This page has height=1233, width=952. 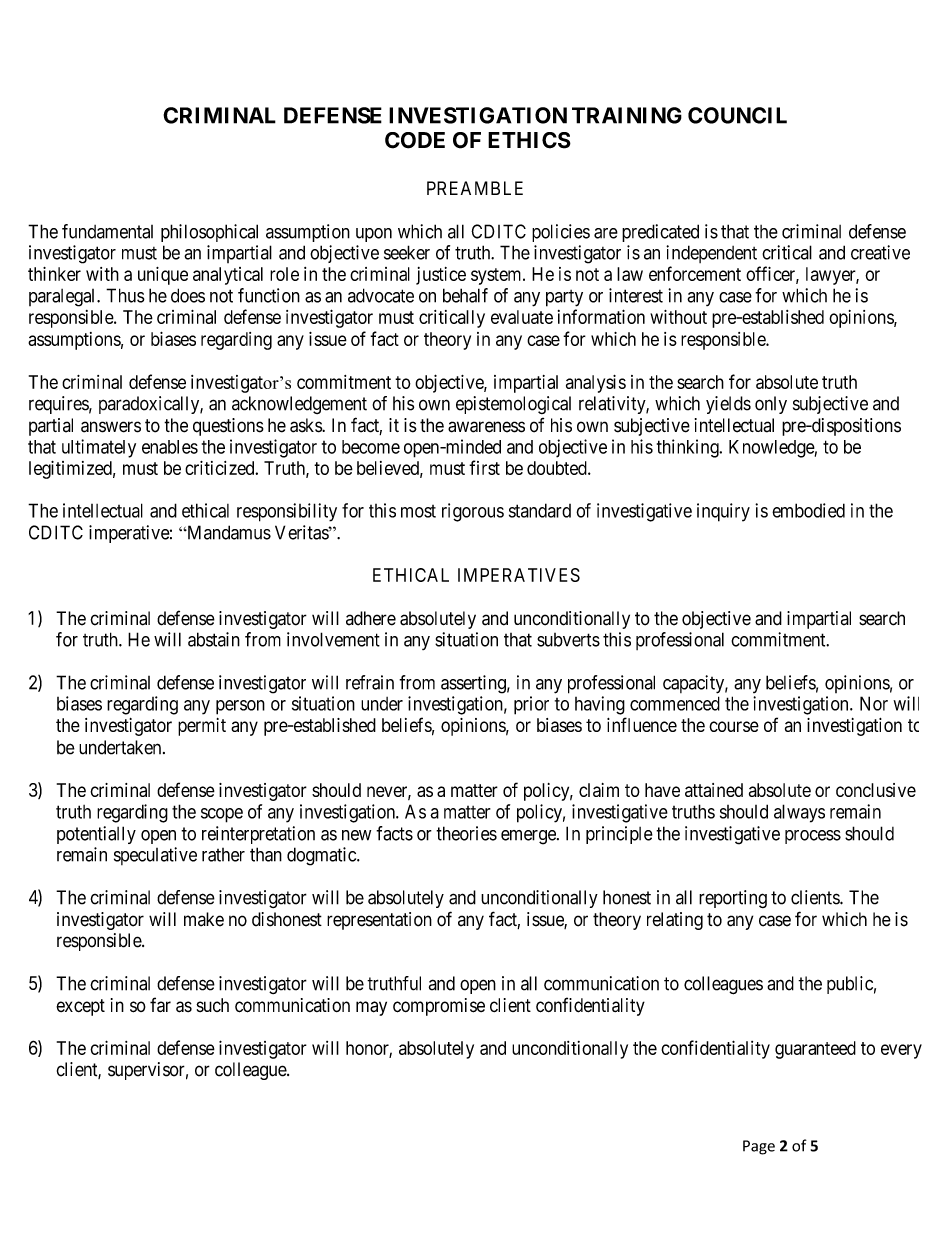 What do you see at coordinates (466, 833) in the page?
I see `theories` at bounding box center [466, 833].
